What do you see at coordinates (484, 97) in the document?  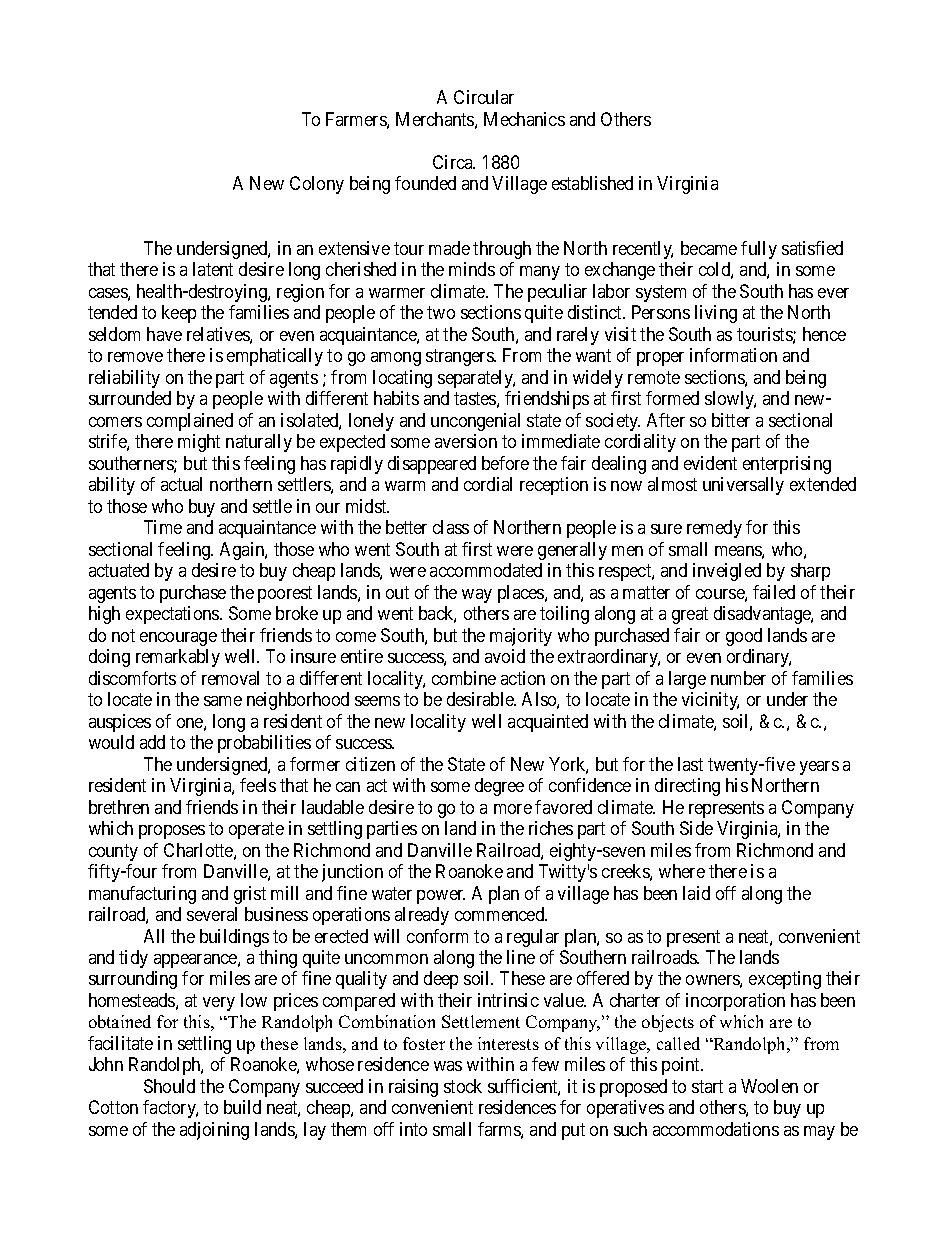 I see `Circular` at bounding box center [484, 97].
